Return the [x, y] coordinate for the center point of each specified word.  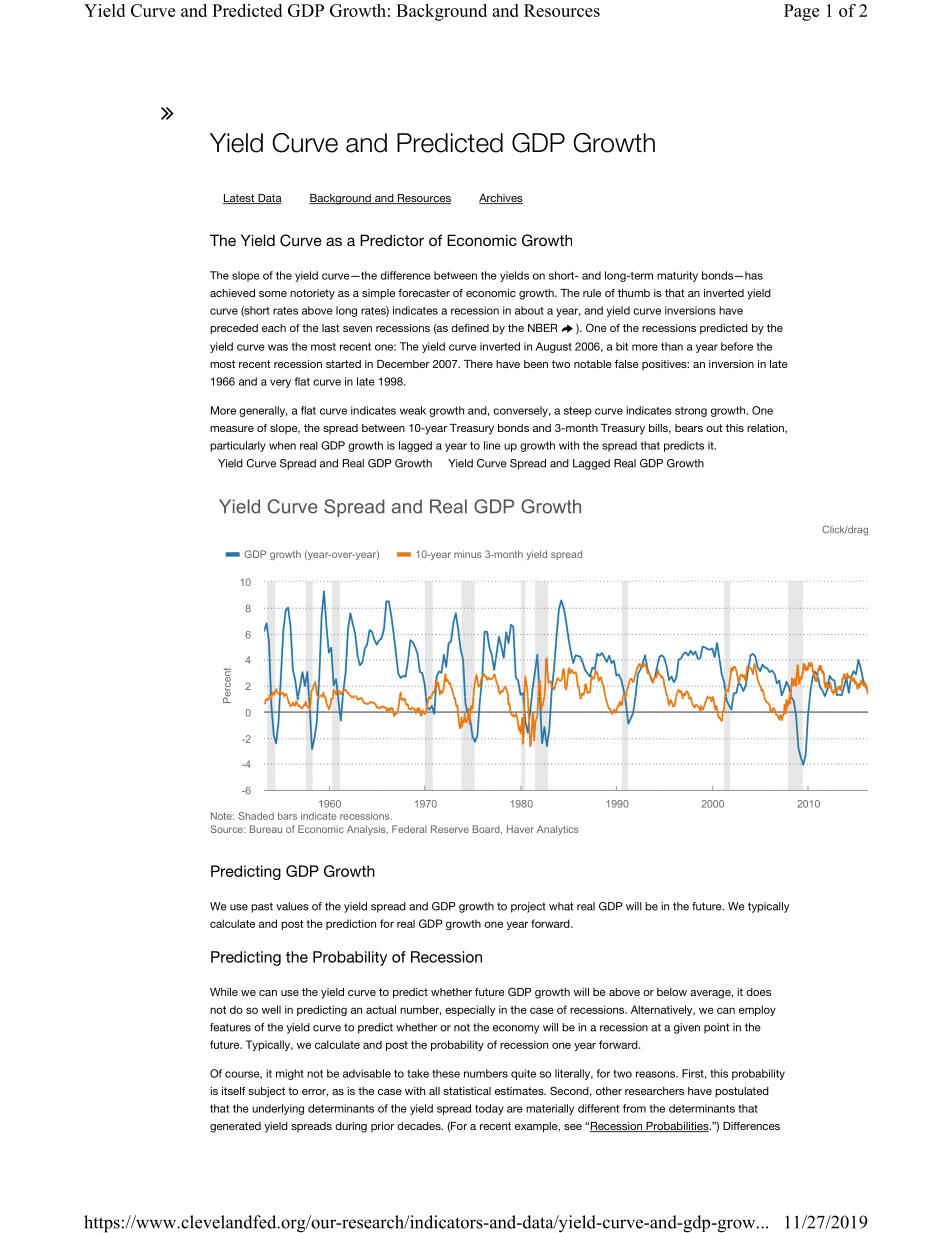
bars [287, 816]
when [282, 445]
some [273, 294]
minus [467, 554]
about [529, 310]
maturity [677, 276]
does [758, 992]
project [528, 907]
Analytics [557, 830]
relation [766, 429]
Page [801, 12]
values [292, 906]
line [492, 445]
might [290, 1074]
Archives [501, 199]
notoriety [312, 294]
